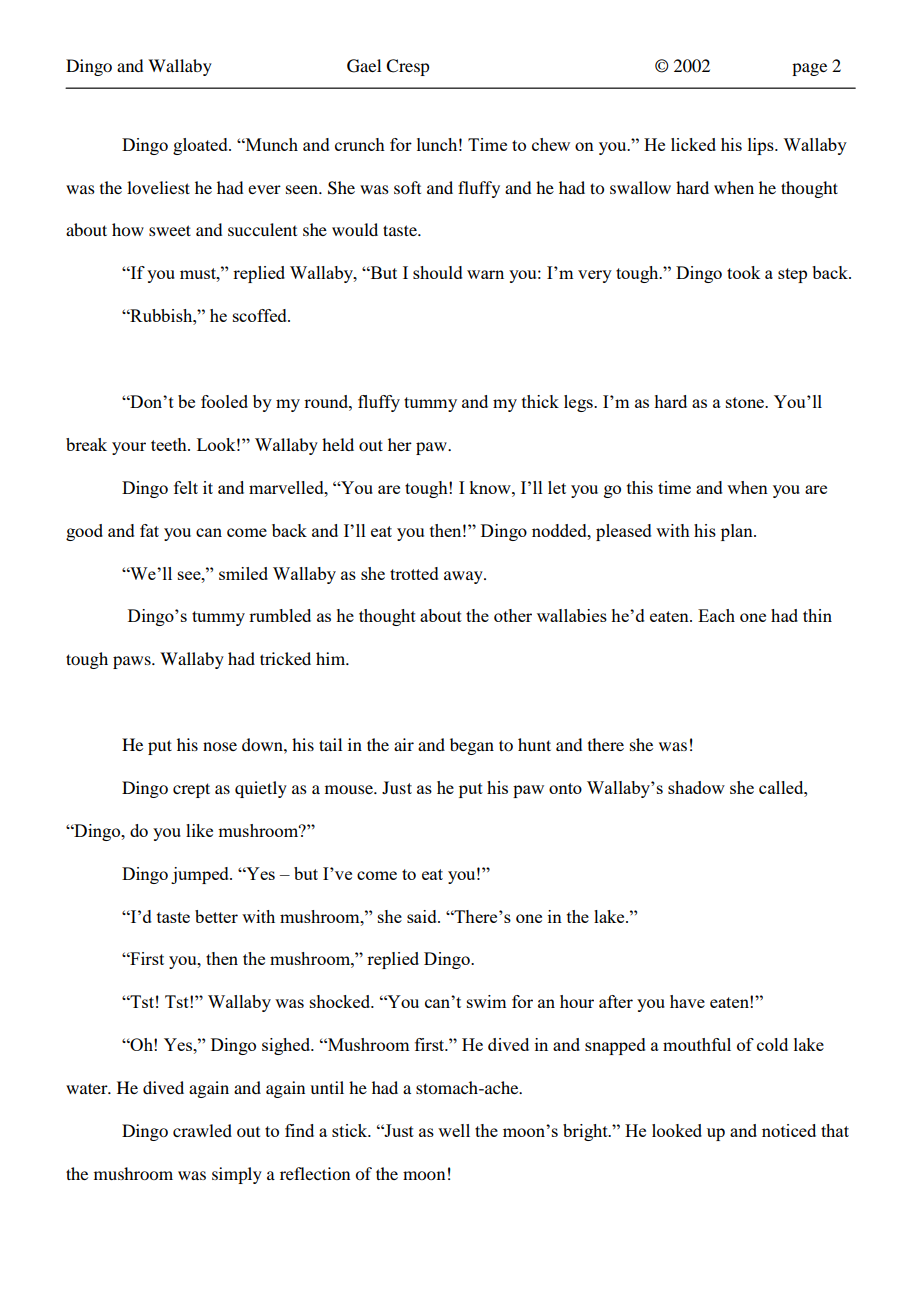 Image resolution: width=924 pixels, height=1308 pixels. I want to click on Each, so click(716, 615).
